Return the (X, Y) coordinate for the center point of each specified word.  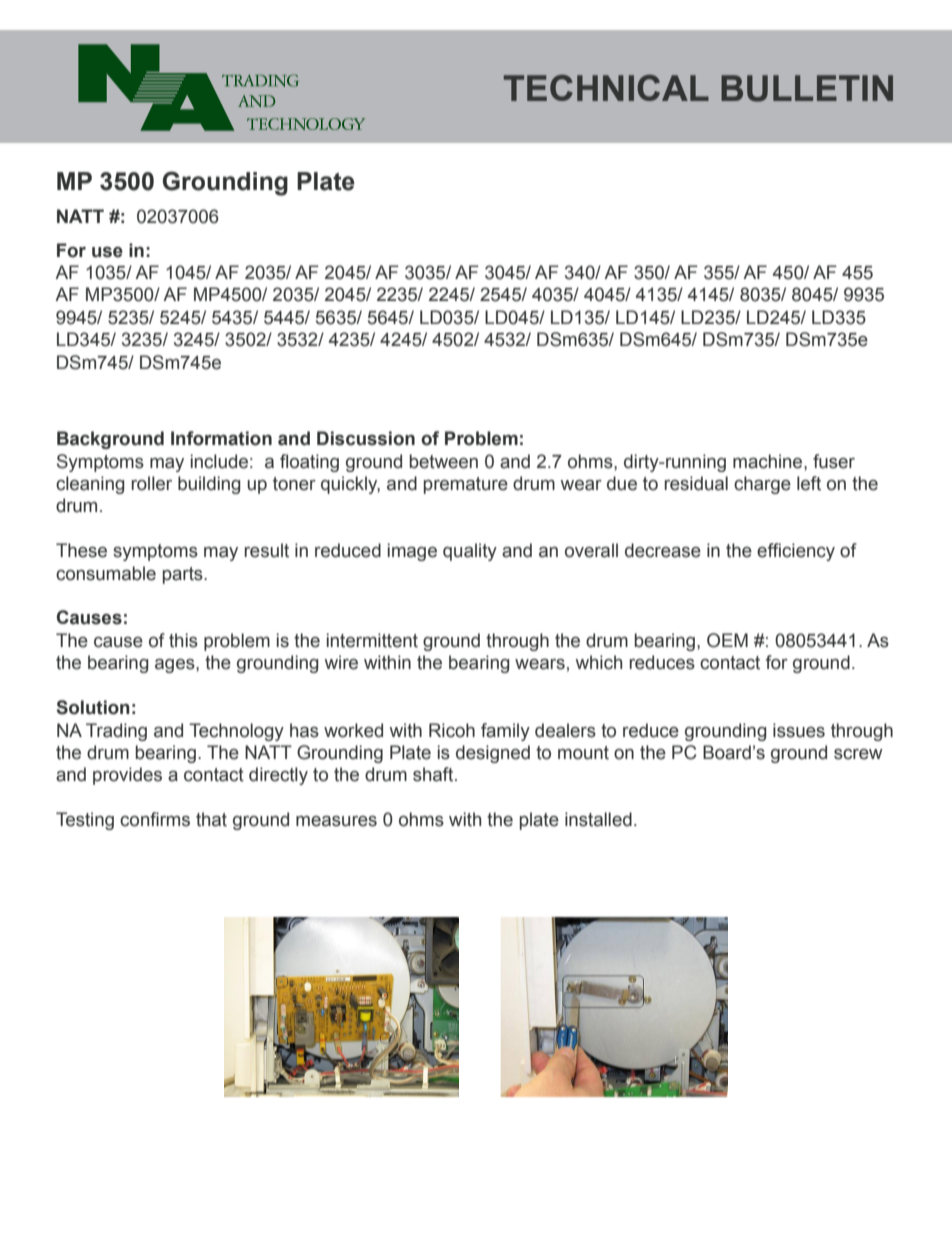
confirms (155, 819)
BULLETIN (807, 88)
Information (221, 438)
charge (762, 485)
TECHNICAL (606, 88)
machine (769, 461)
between (444, 461)
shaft (434, 774)
